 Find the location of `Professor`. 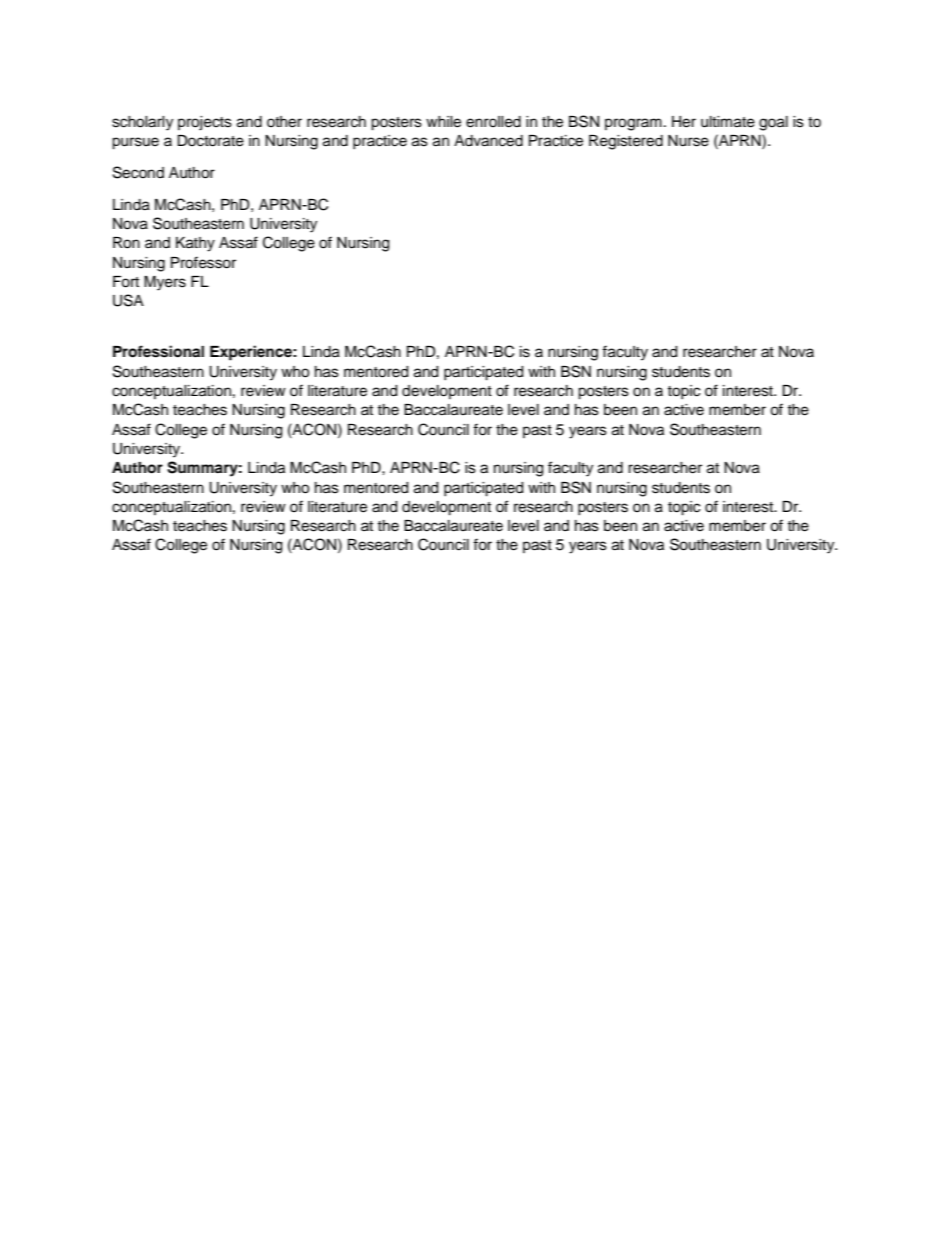

Professor is located at coordinates (203, 262).
